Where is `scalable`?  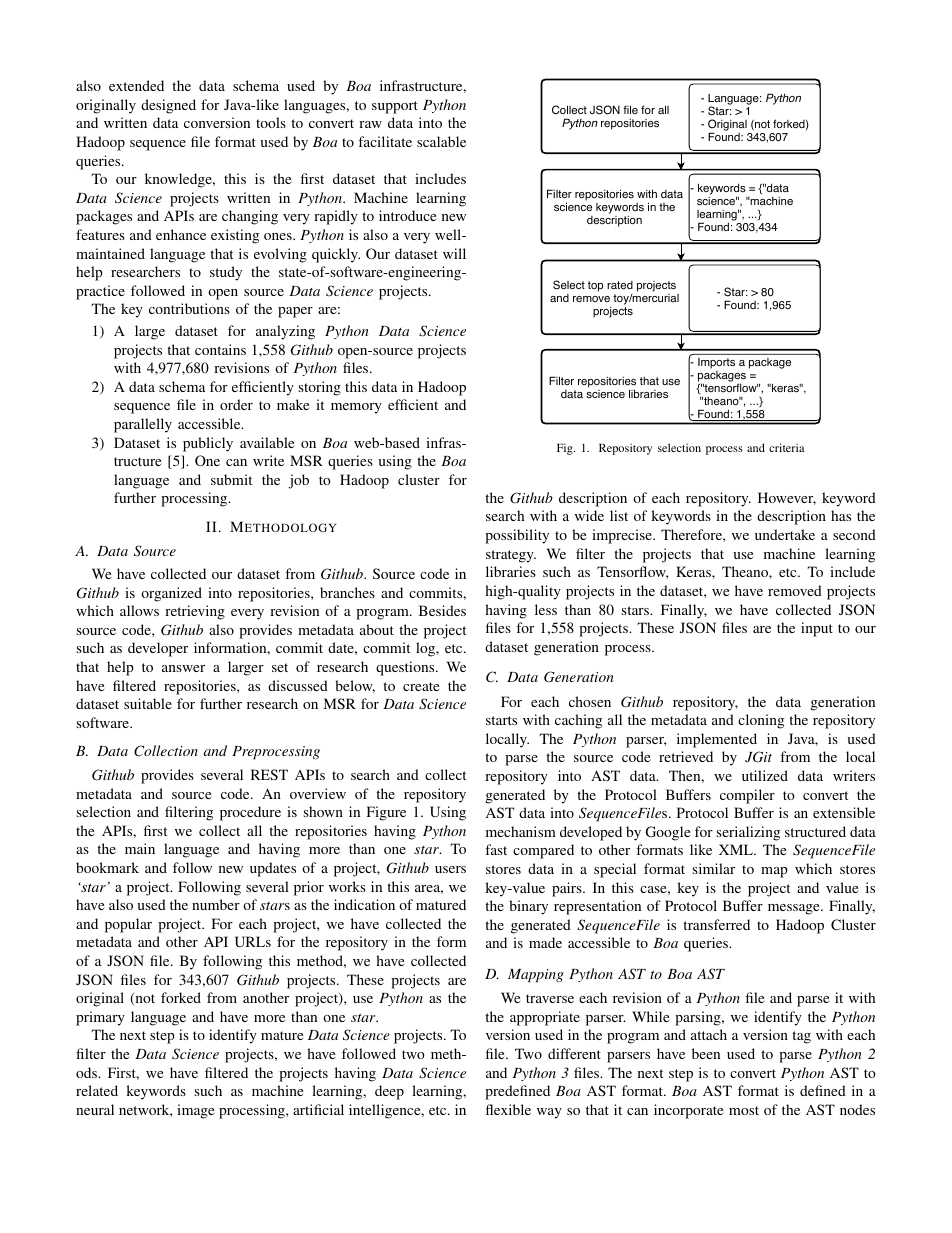
scalable is located at coordinates (441, 141).
